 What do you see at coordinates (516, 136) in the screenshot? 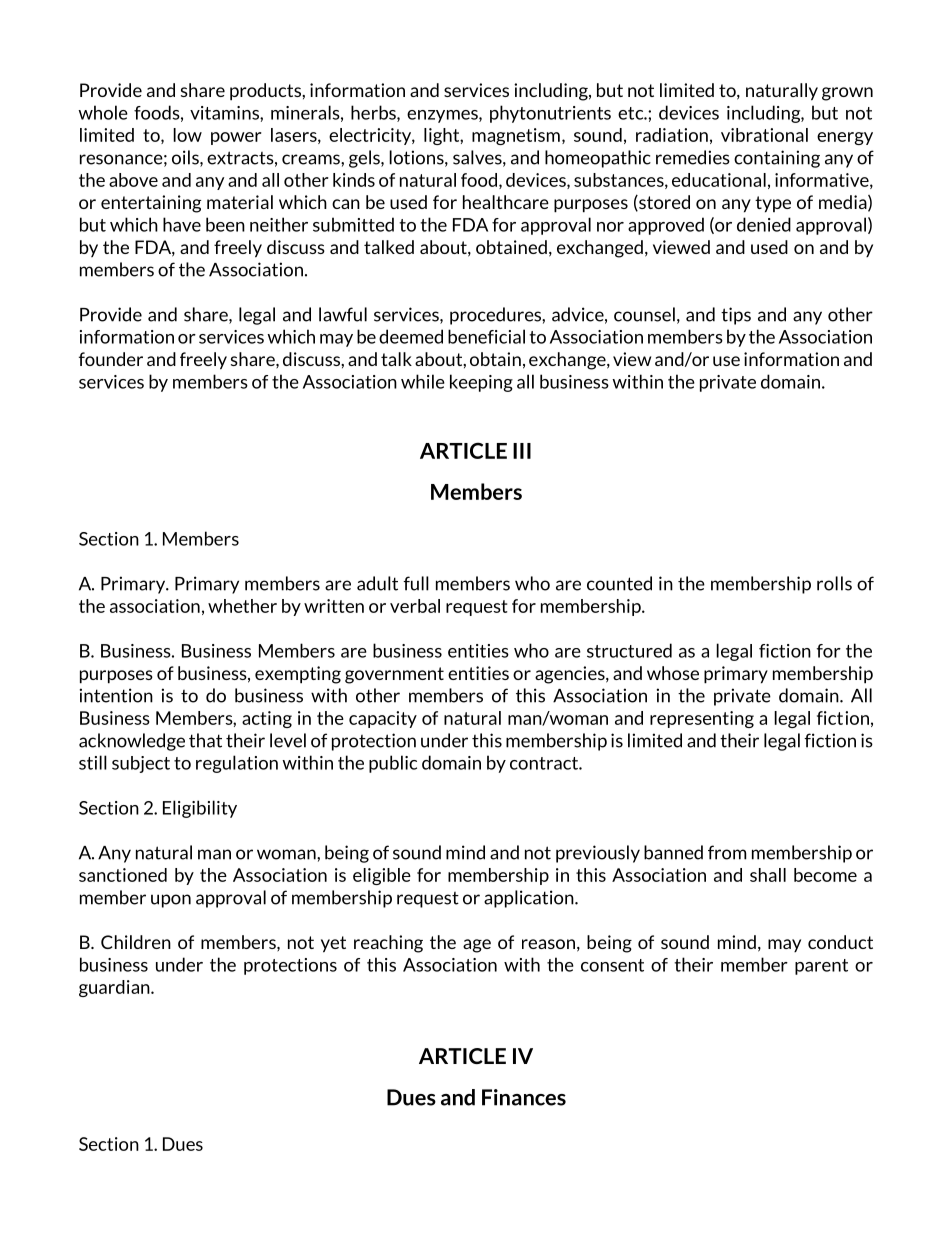
I see `magnetism` at bounding box center [516, 136].
